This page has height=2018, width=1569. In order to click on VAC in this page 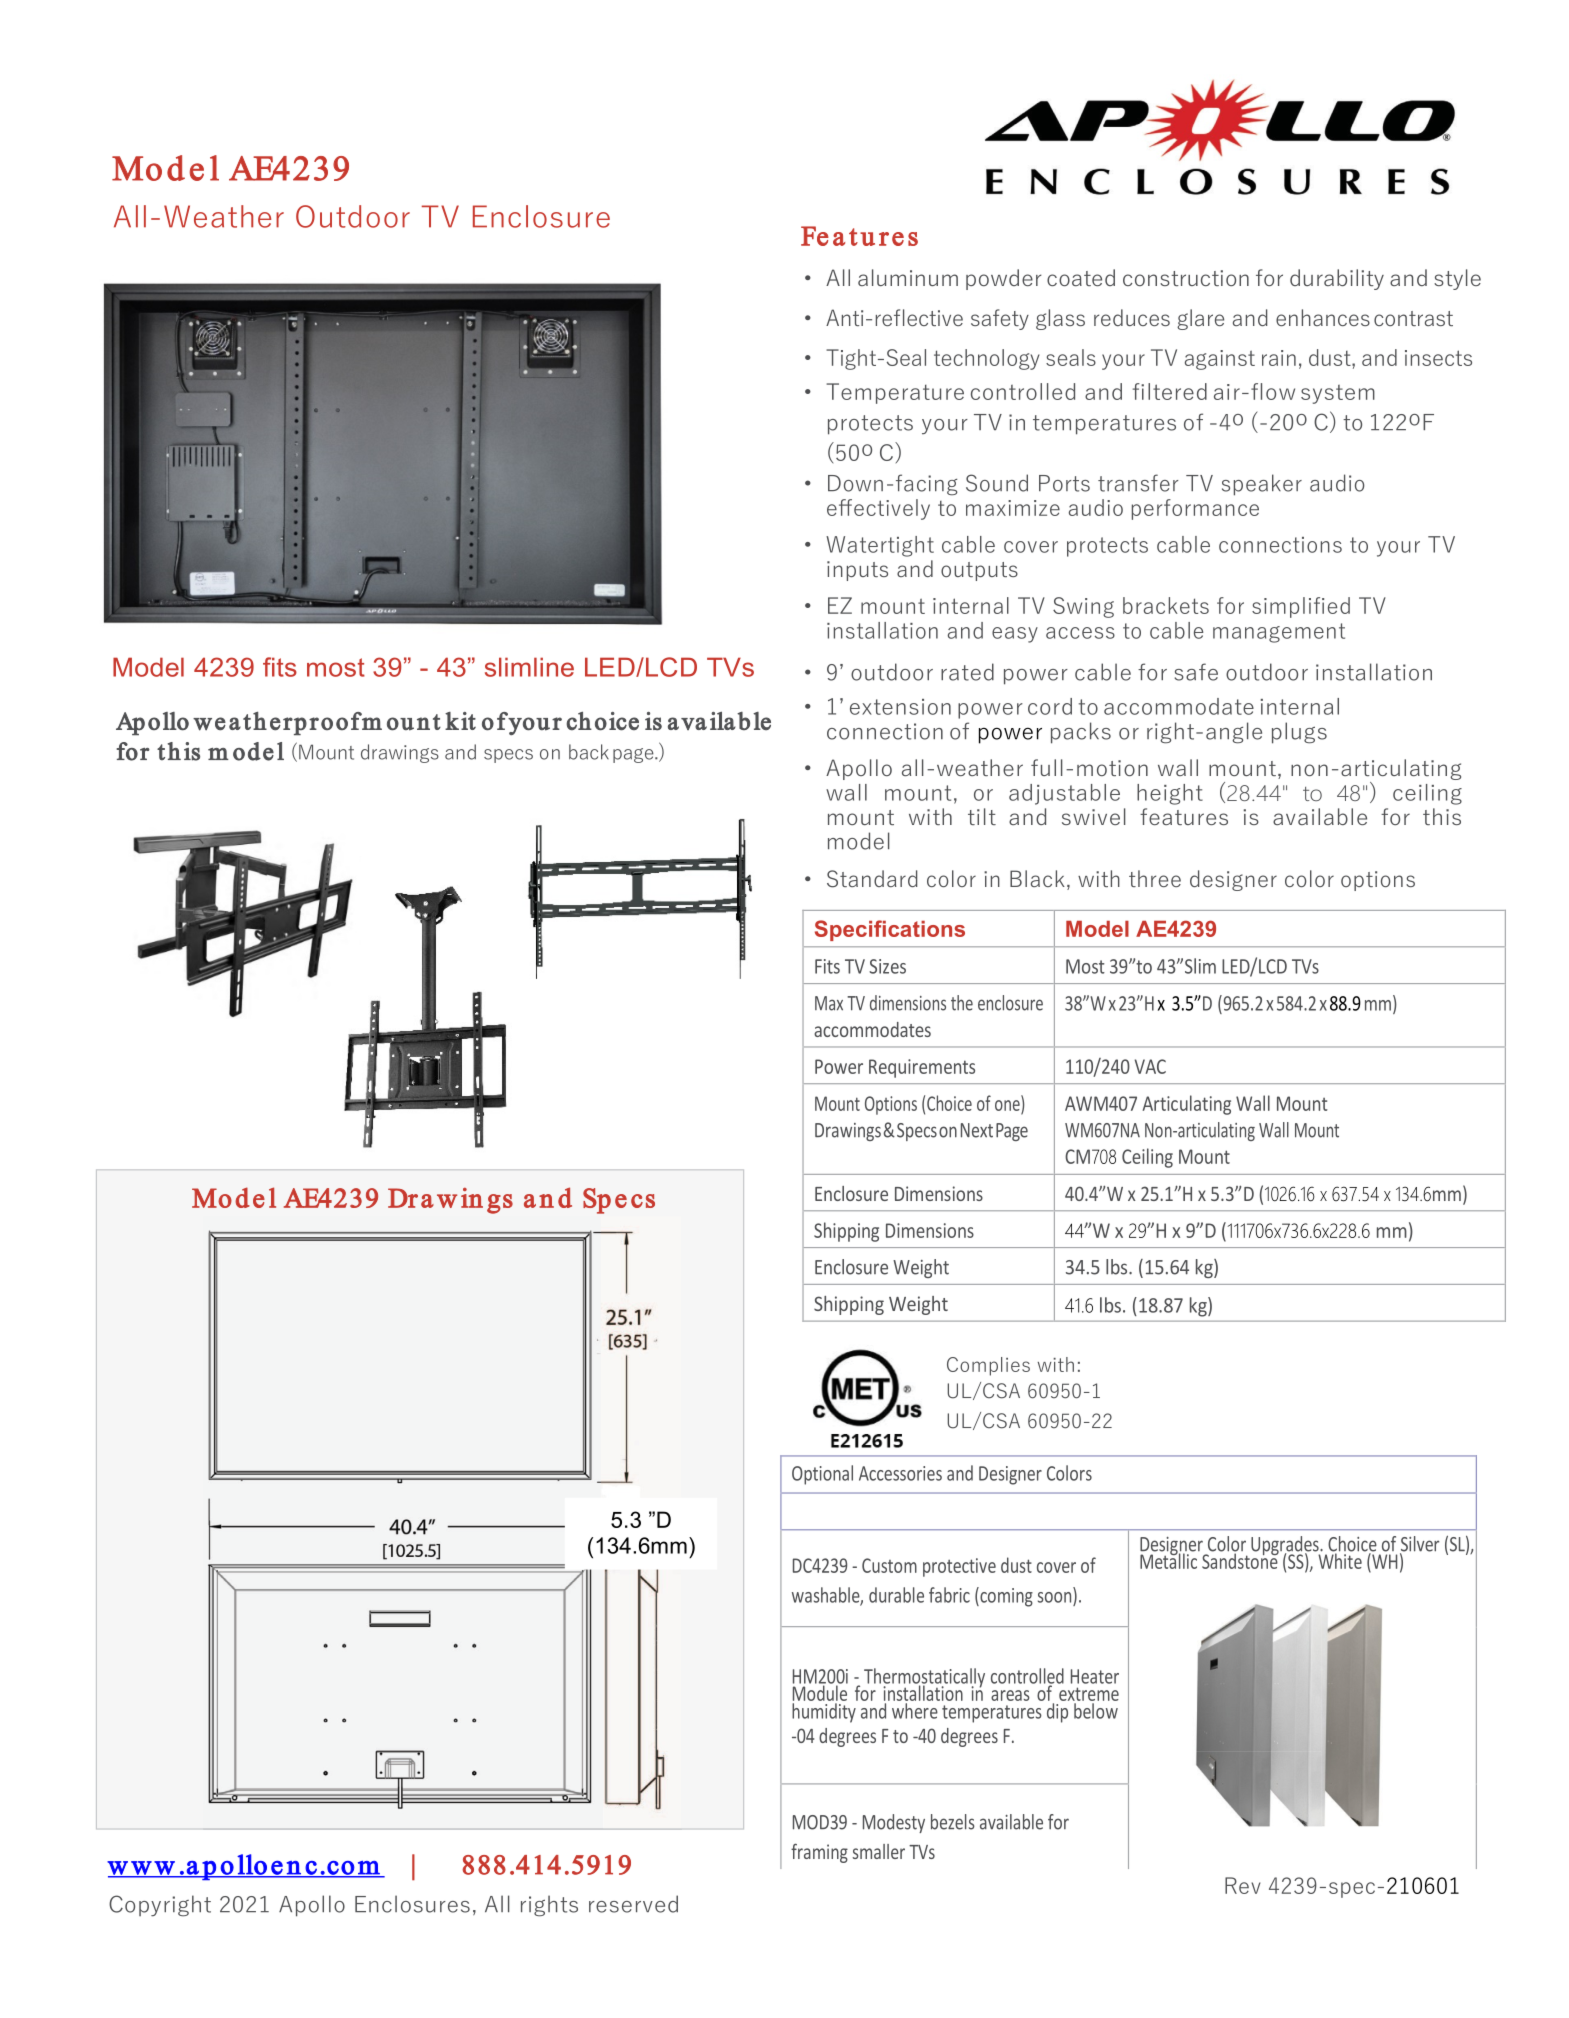, I will do `click(1150, 1066)`.
